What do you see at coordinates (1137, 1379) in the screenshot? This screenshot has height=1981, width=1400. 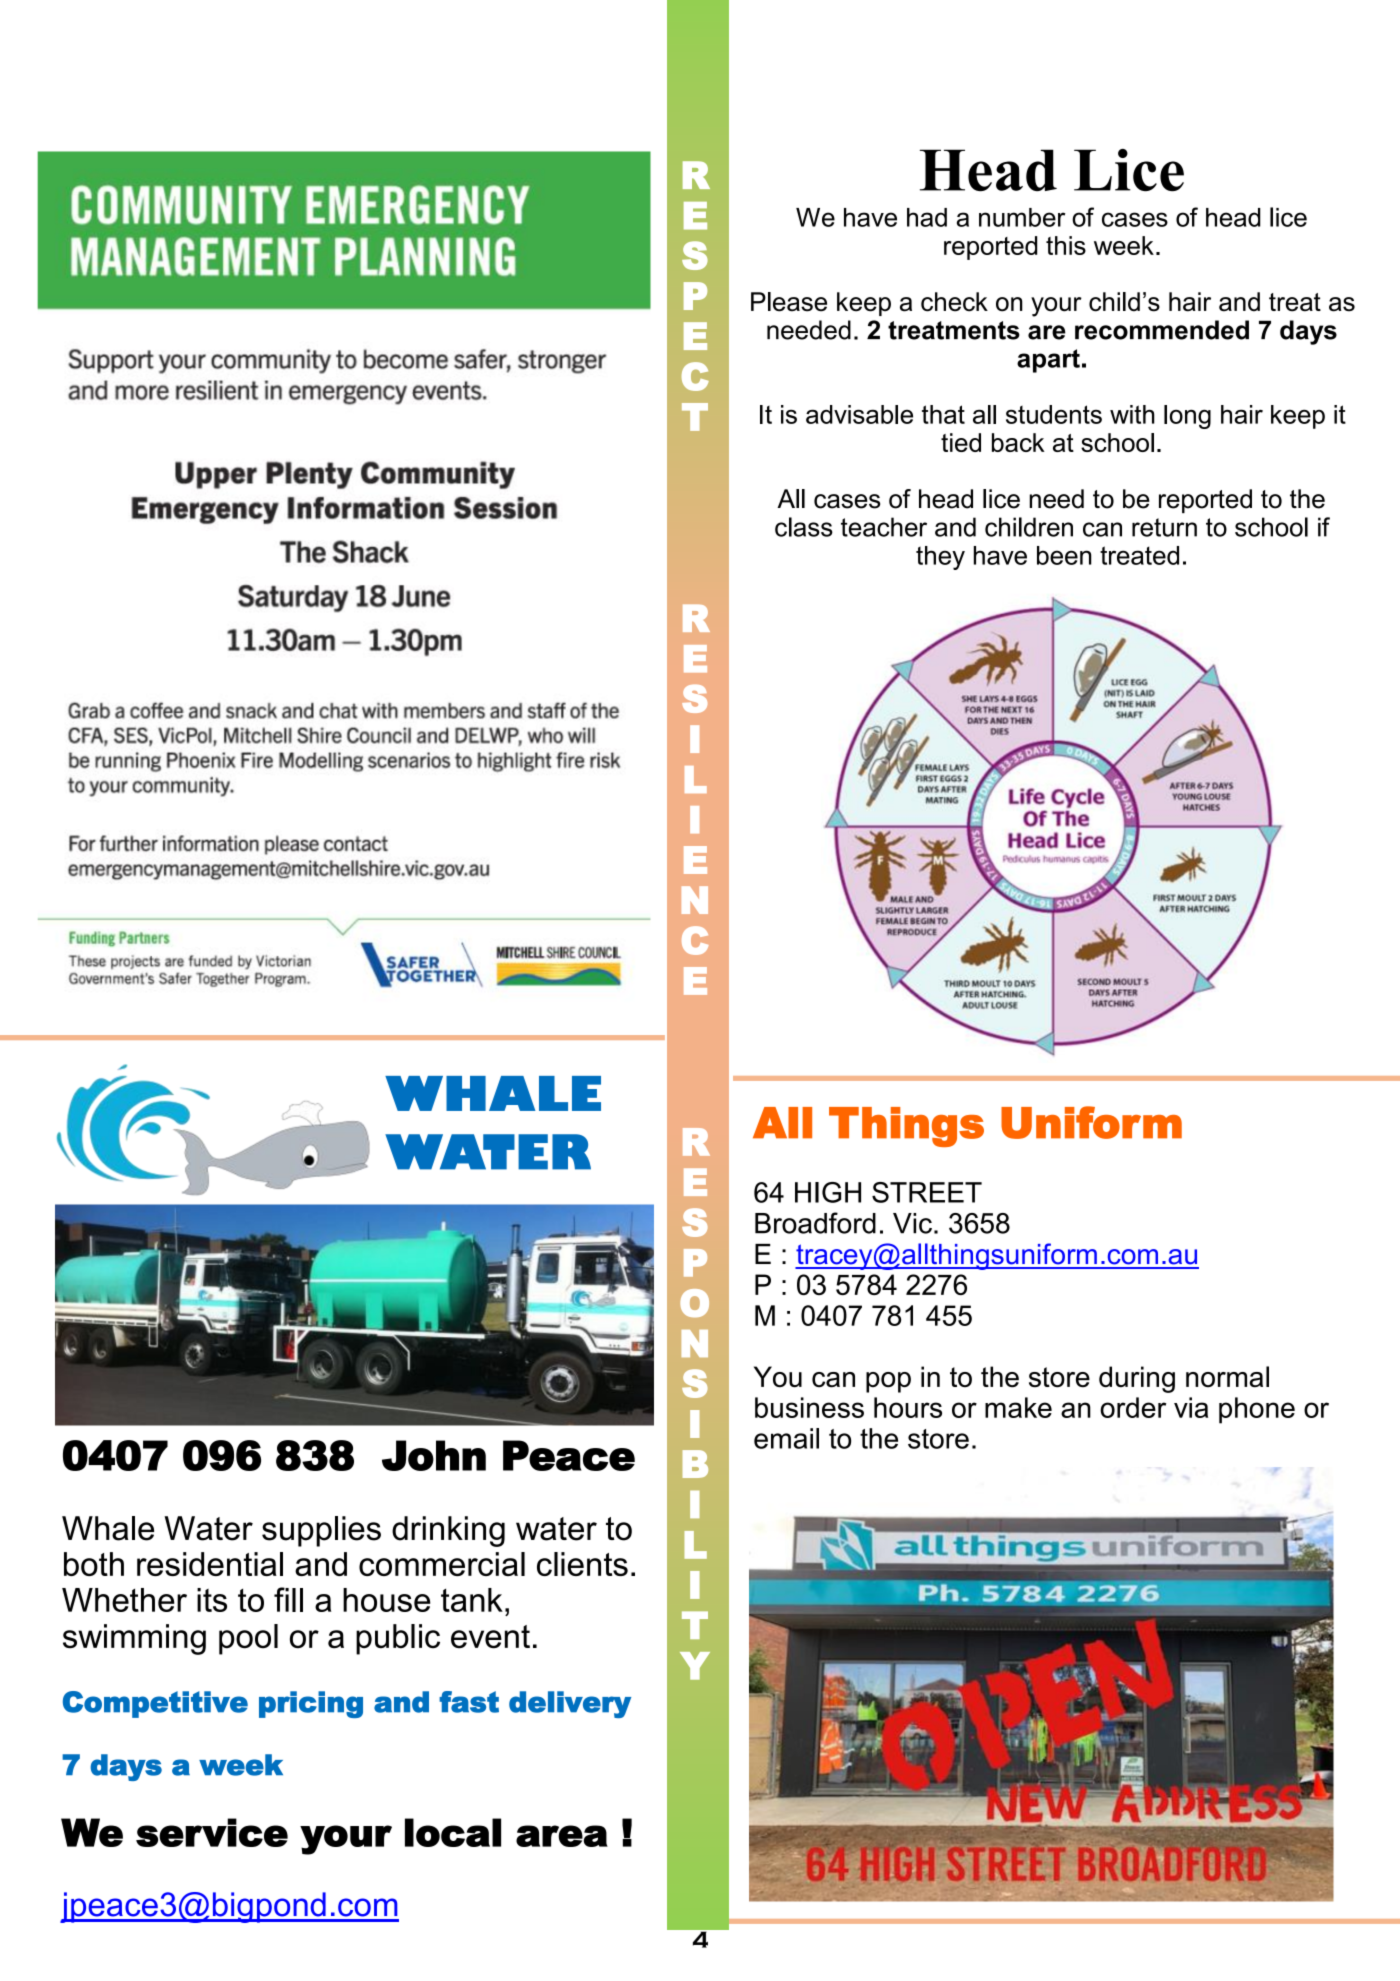 I see `during` at bounding box center [1137, 1379].
